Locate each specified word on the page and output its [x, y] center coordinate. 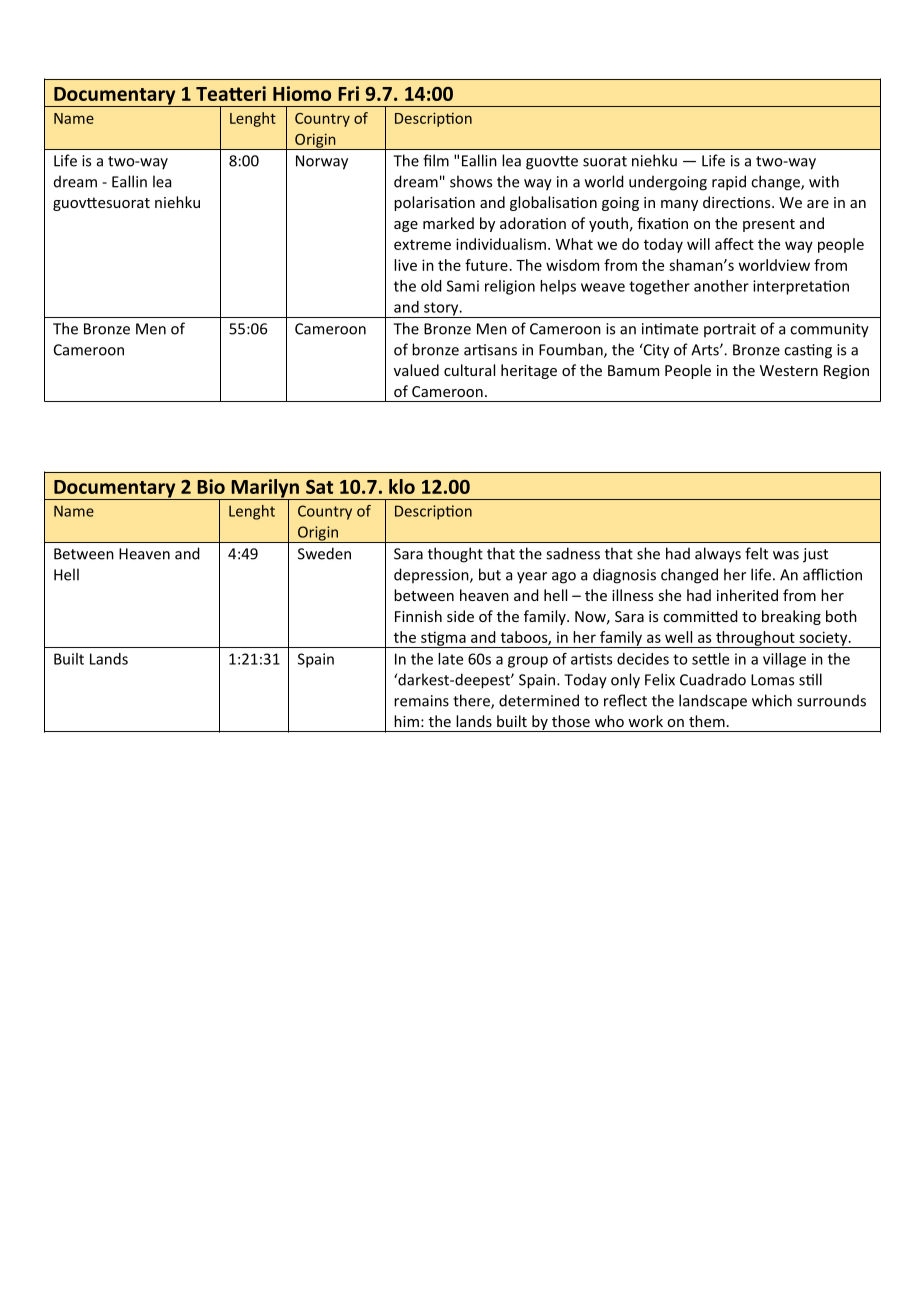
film [436, 160]
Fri [348, 93]
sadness [573, 553]
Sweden [324, 553]
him [406, 721]
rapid [729, 183]
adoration [533, 223]
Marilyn [265, 489]
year [532, 578]
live [405, 265]
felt [756, 553]
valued [416, 370]
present [769, 225]
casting [808, 351]
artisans [490, 350]
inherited [747, 595]
